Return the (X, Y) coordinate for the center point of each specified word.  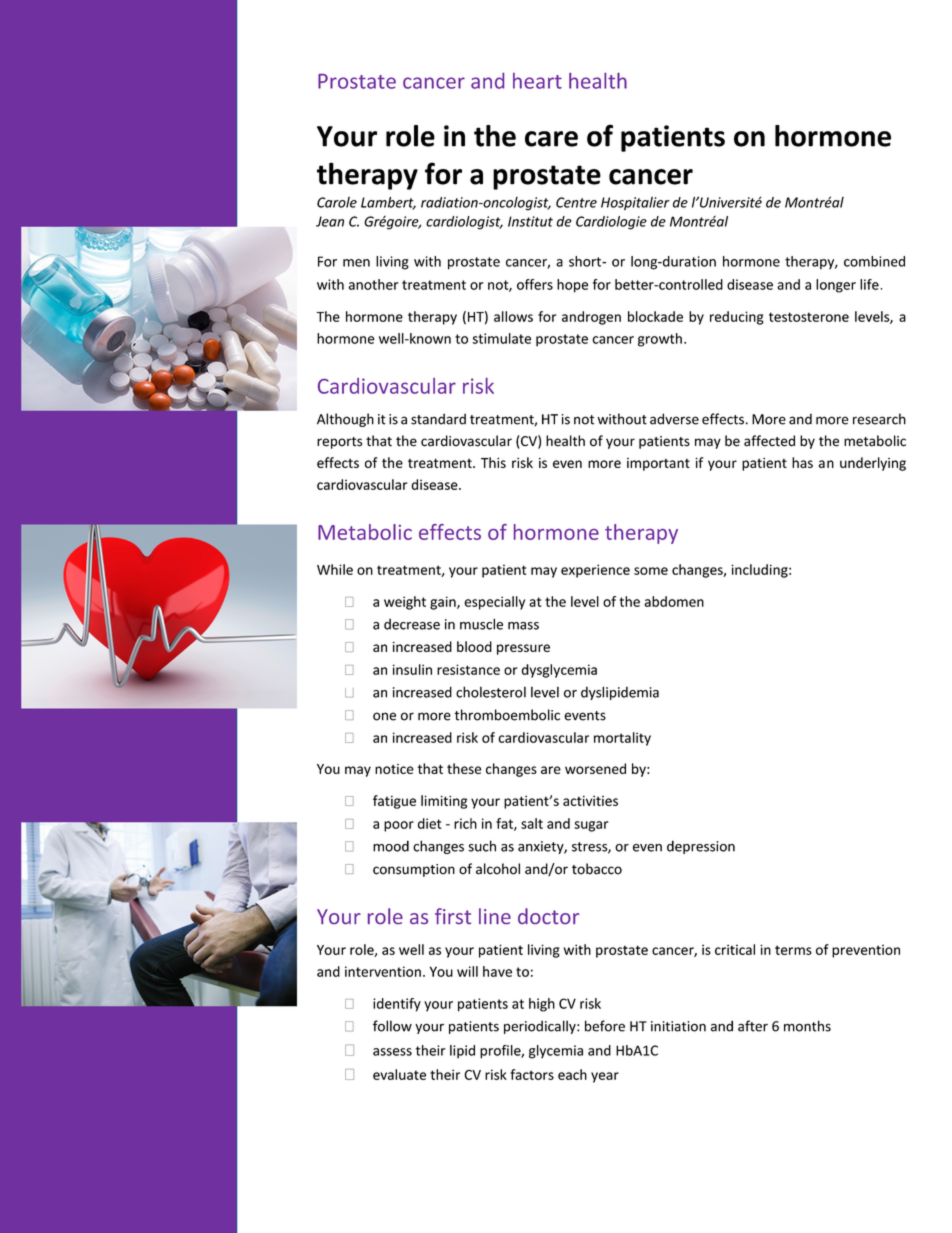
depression (701, 847)
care (551, 139)
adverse (674, 419)
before (605, 1026)
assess (392, 1052)
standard (438, 419)
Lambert (388, 203)
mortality (622, 739)
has (802, 462)
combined (874, 261)
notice (394, 769)
